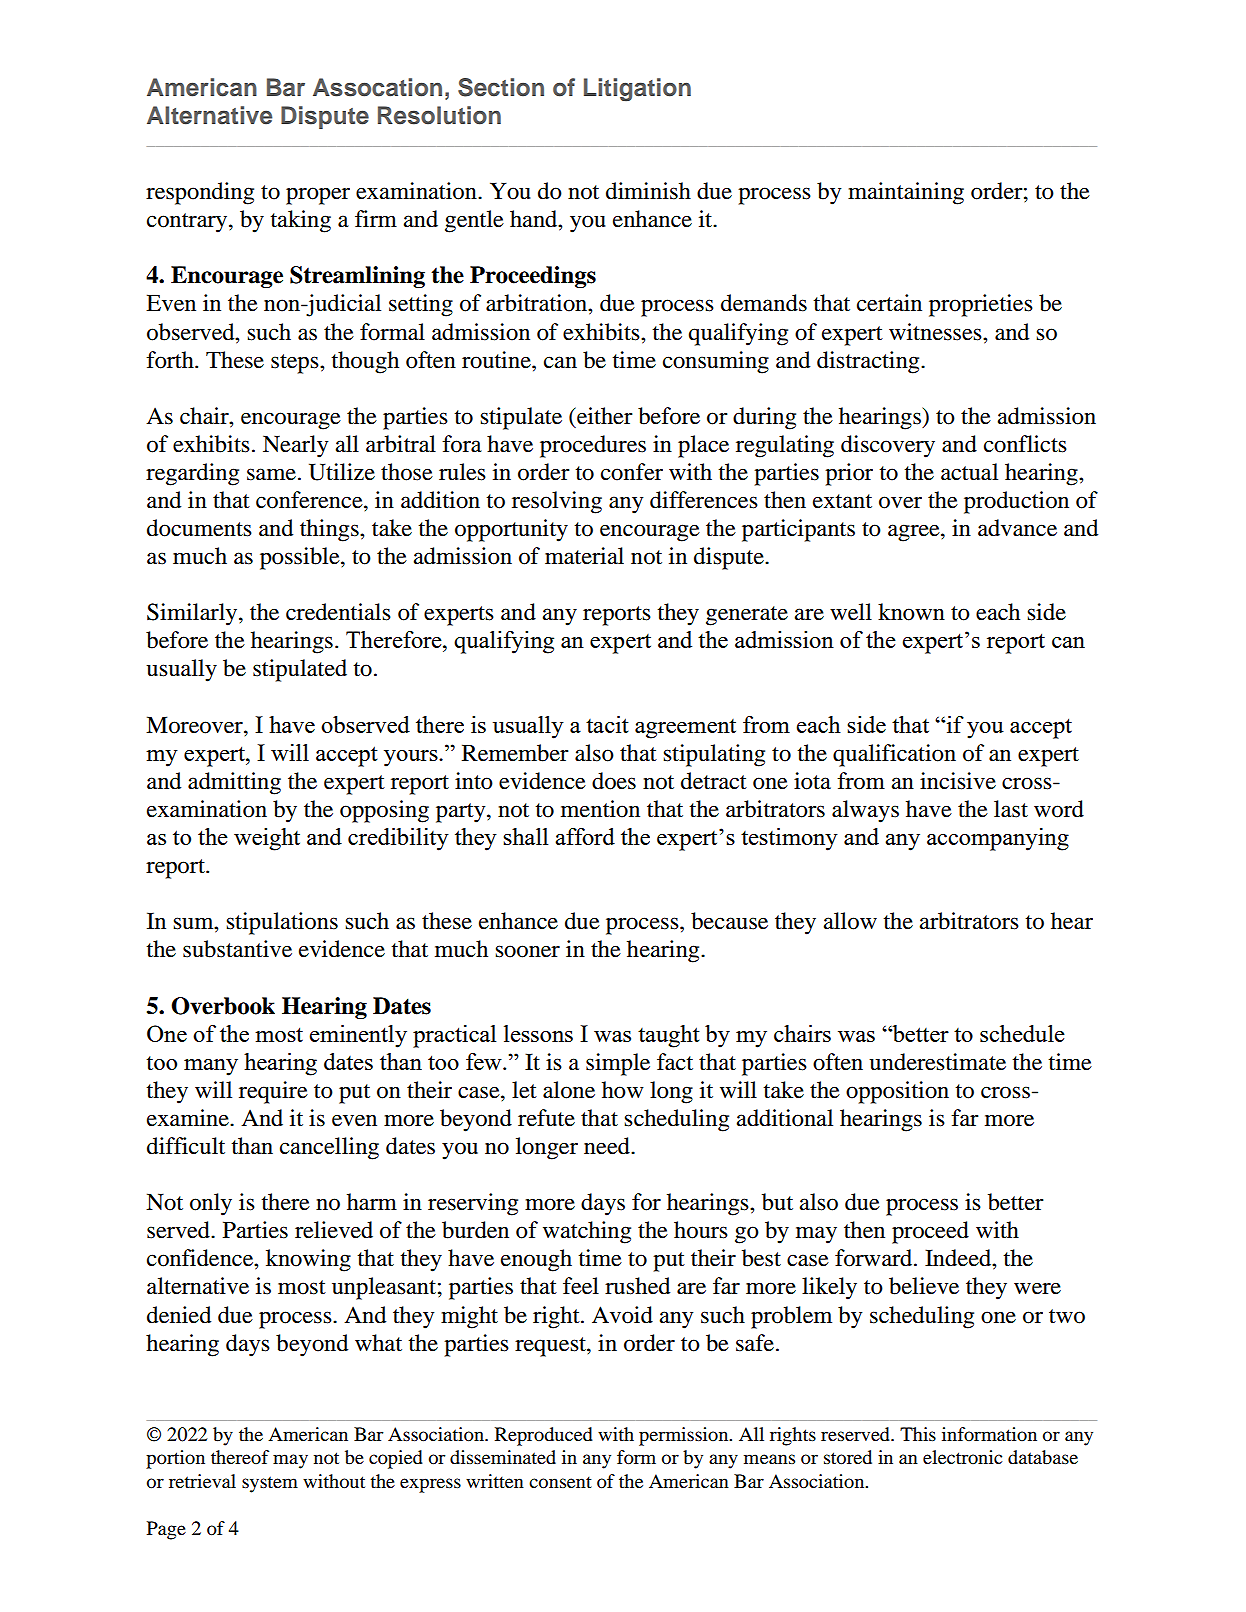  Describe the element at coordinates (958, 781) in the screenshot. I see `incisive` at that location.
